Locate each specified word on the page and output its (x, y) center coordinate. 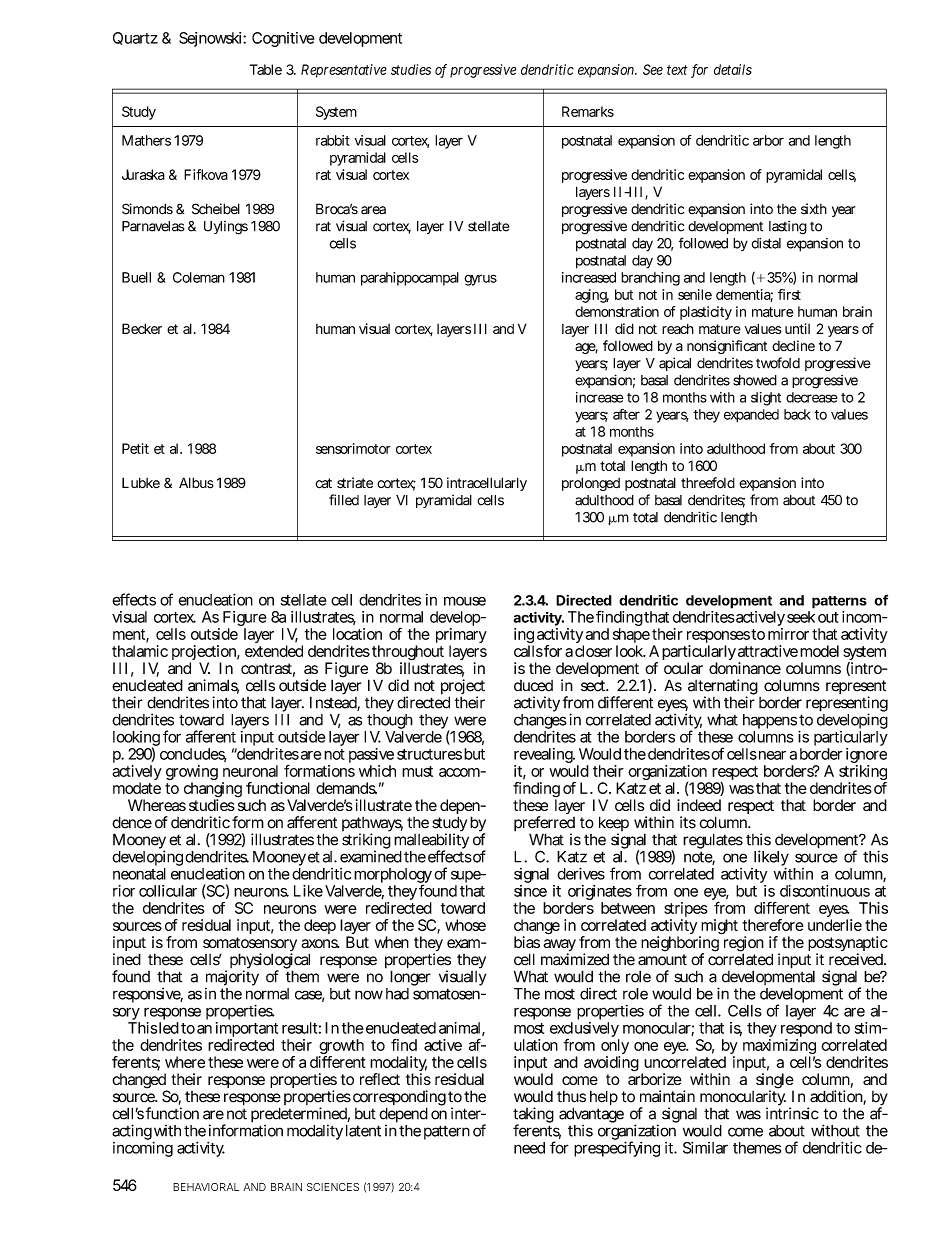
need (529, 1148)
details (733, 69)
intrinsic (792, 1113)
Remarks (588, 111)
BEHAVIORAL (206, 1187)
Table (266, 69)
